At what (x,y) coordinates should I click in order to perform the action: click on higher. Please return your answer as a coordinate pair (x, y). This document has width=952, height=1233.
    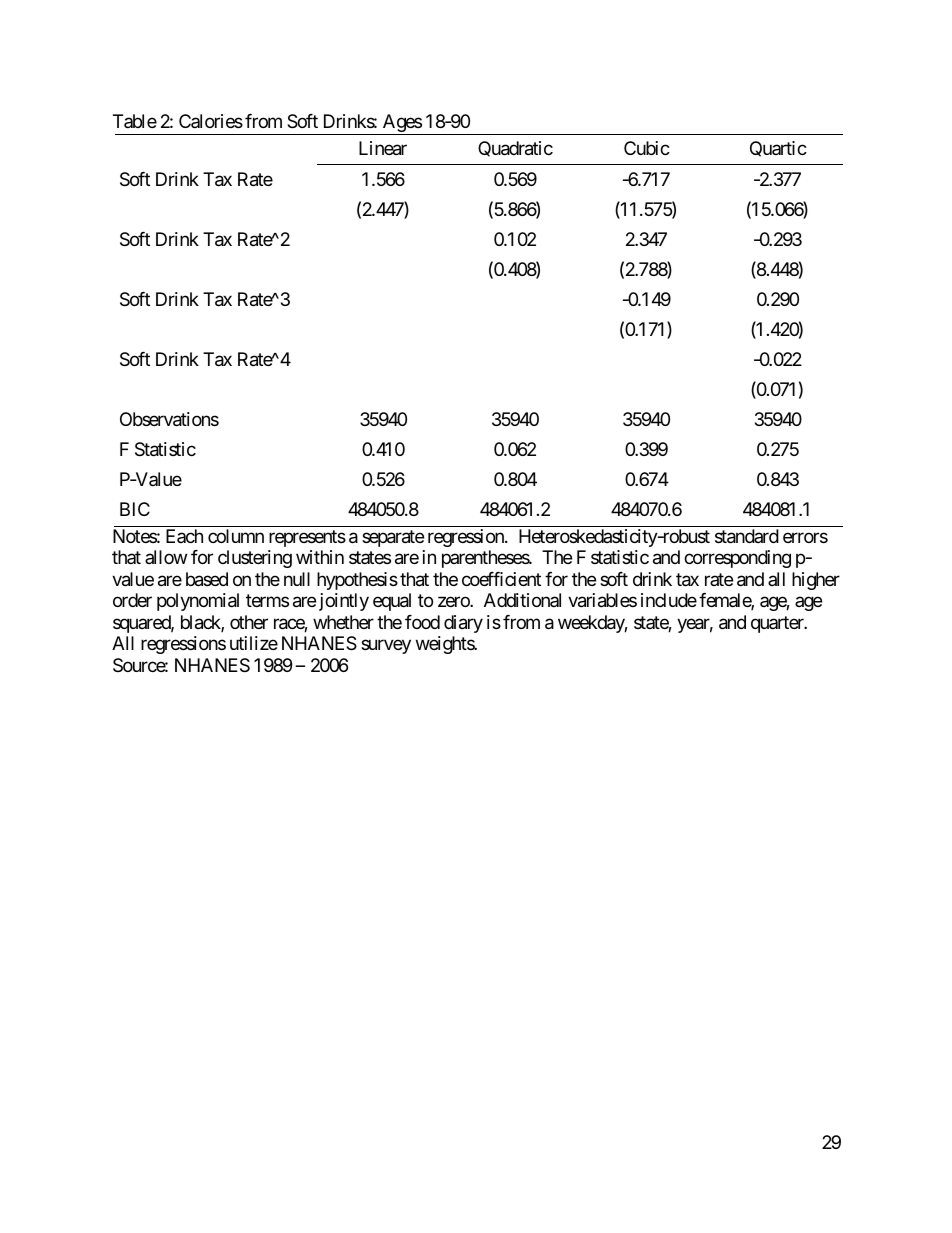
    Looking at the image, I should click on (816, 581).
